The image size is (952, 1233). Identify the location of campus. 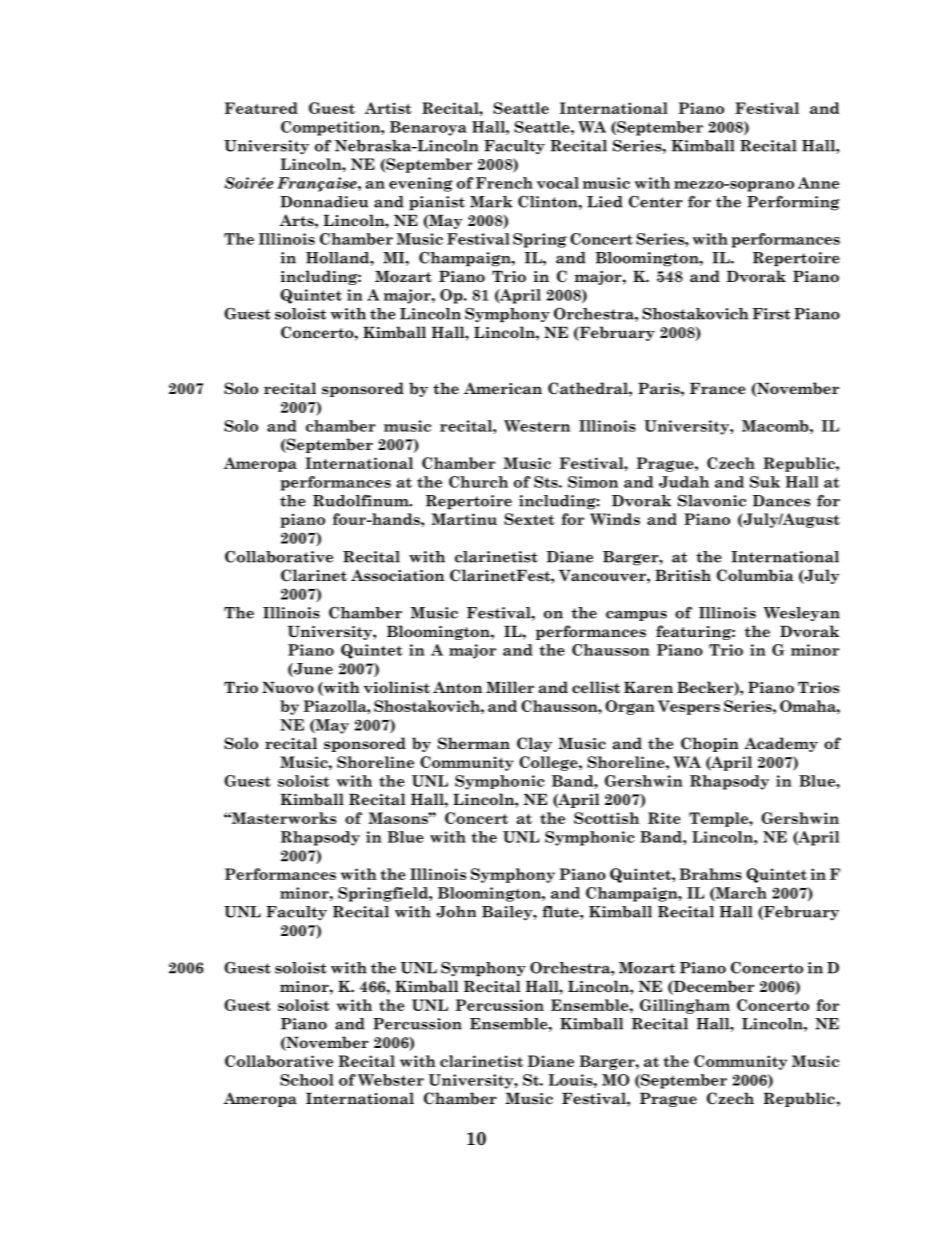
(636, 615).
